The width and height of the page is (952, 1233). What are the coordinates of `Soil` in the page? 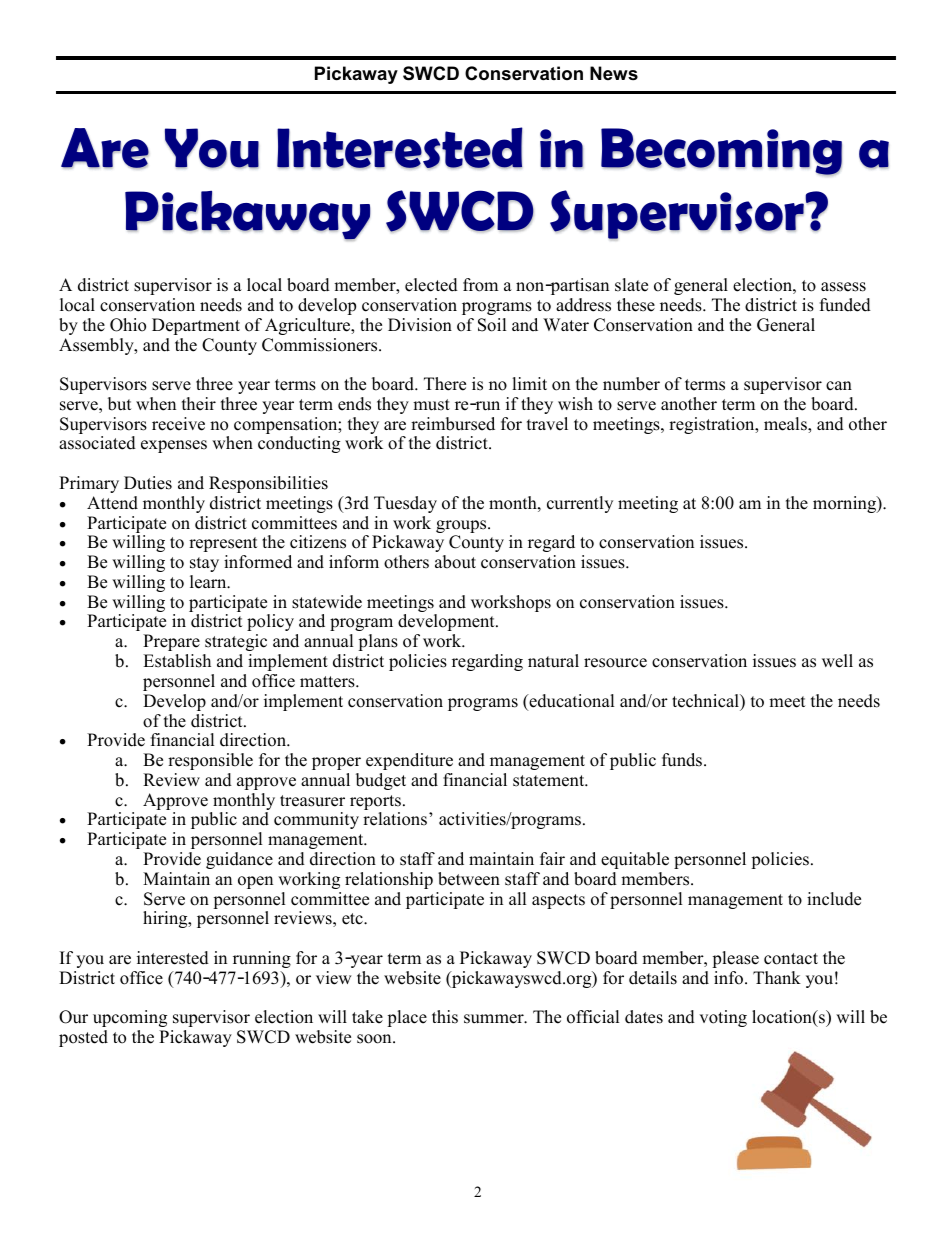 It's located at (492, 325).
